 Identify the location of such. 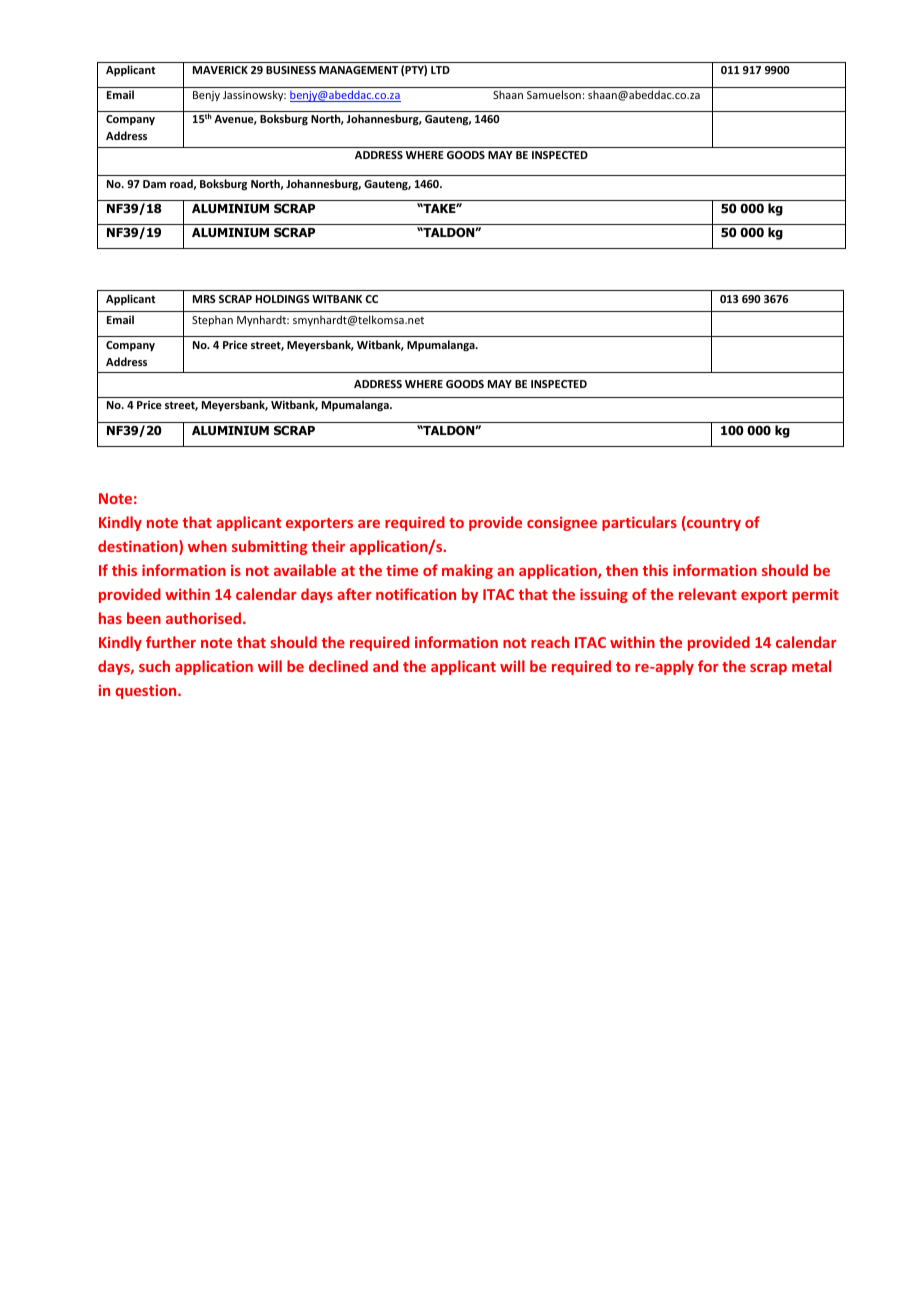
(154, 666).
